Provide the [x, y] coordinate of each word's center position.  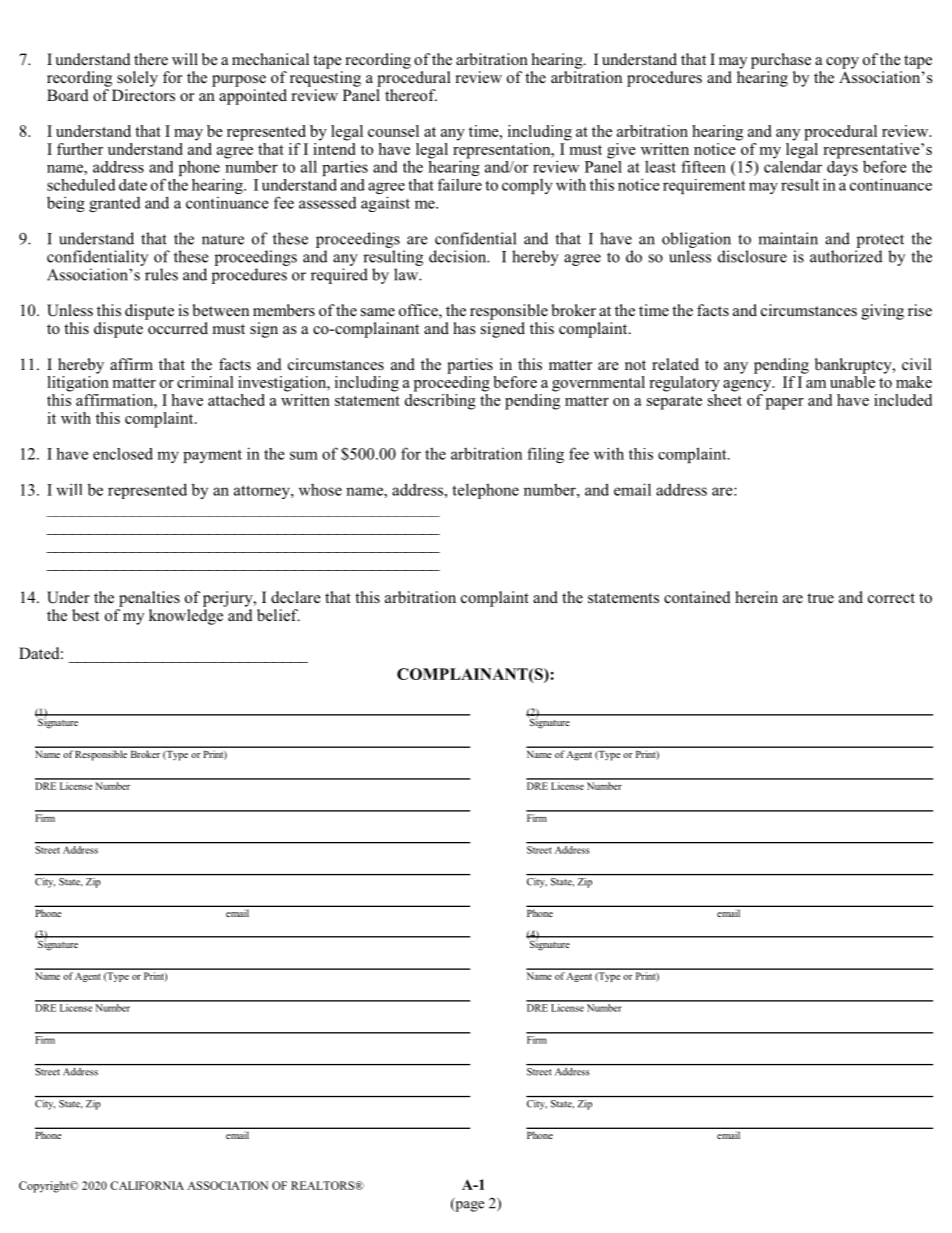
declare [296, 597]
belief [278, 615]
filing [545, 455]
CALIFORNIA [147, 1185]
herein [756, 597]
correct [891, 598]
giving [882, 312]
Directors [143, 95]
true [820, 598]
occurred [178, 328]
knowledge [186, 617]
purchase [781, 61]
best [85, 615]
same [378, 312]
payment [212, 456]
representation [503, 150]
